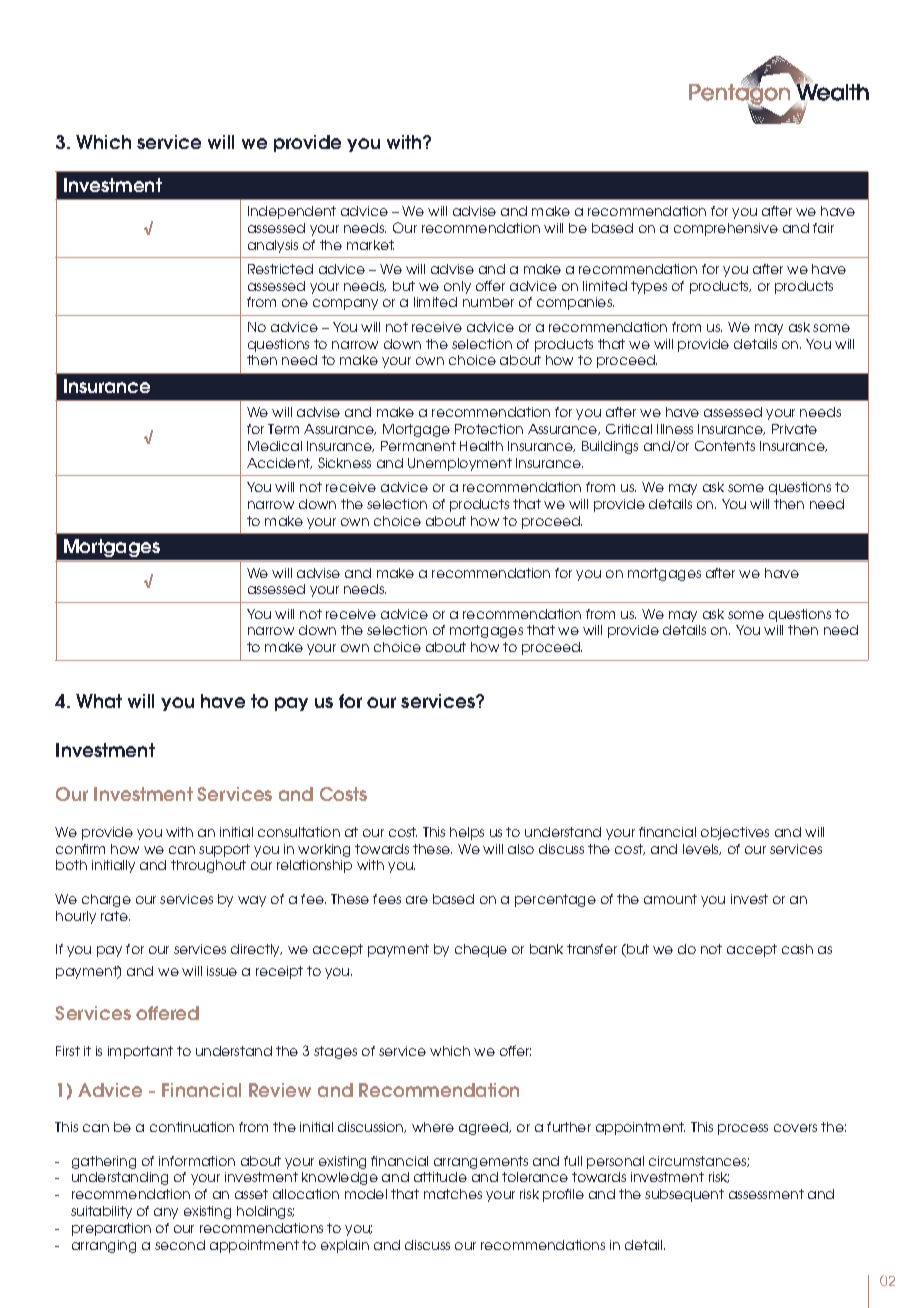 This page has height=1308, width=924. I want to click on assessment, so click(766, 1194).
